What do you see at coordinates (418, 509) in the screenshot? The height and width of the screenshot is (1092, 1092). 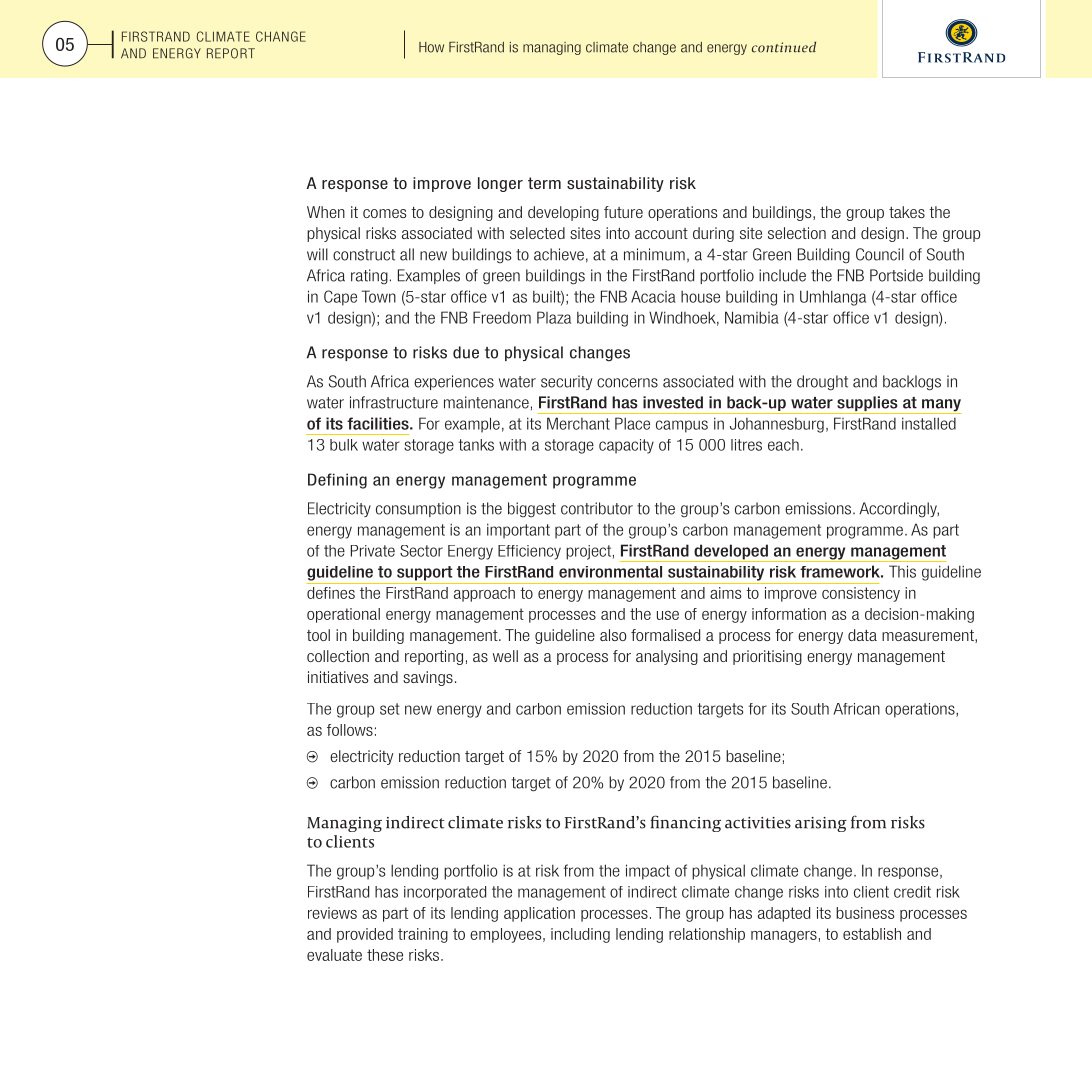 I see `consumption` at bounding box center [418, 509].
